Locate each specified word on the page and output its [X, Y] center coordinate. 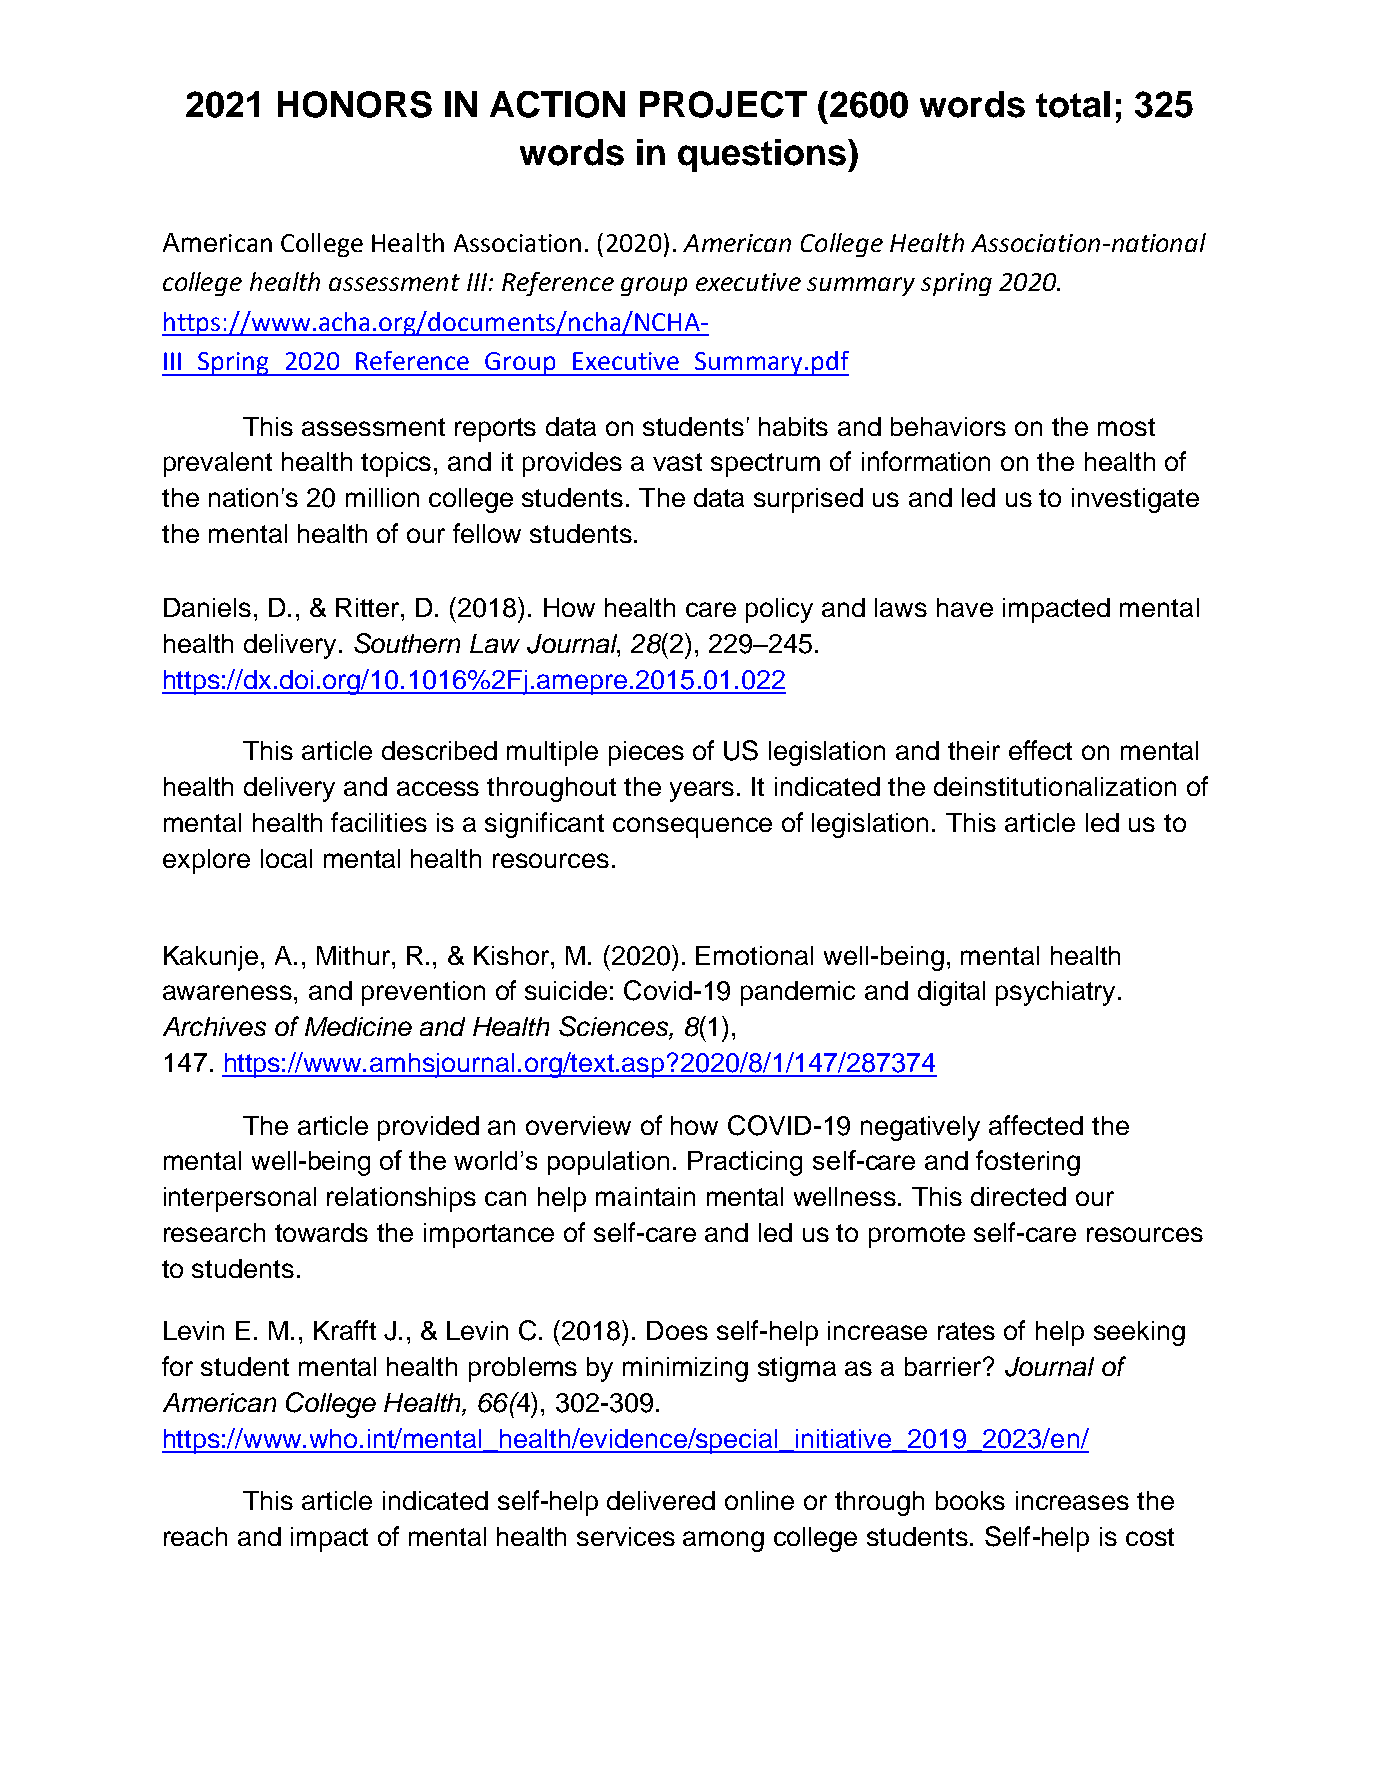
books [970, 1500]
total [1073, 104]
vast [677, 462]
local [286, 858]
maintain [645, 1196]
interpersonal [240, 1199]
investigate [1135, 500]
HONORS [355, 104]
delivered [661, 1500]
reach [195, 1536]
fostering [1028, 1163]
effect [1040, 750]
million [382, 497]
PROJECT [723, 104]
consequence [692, 827]
